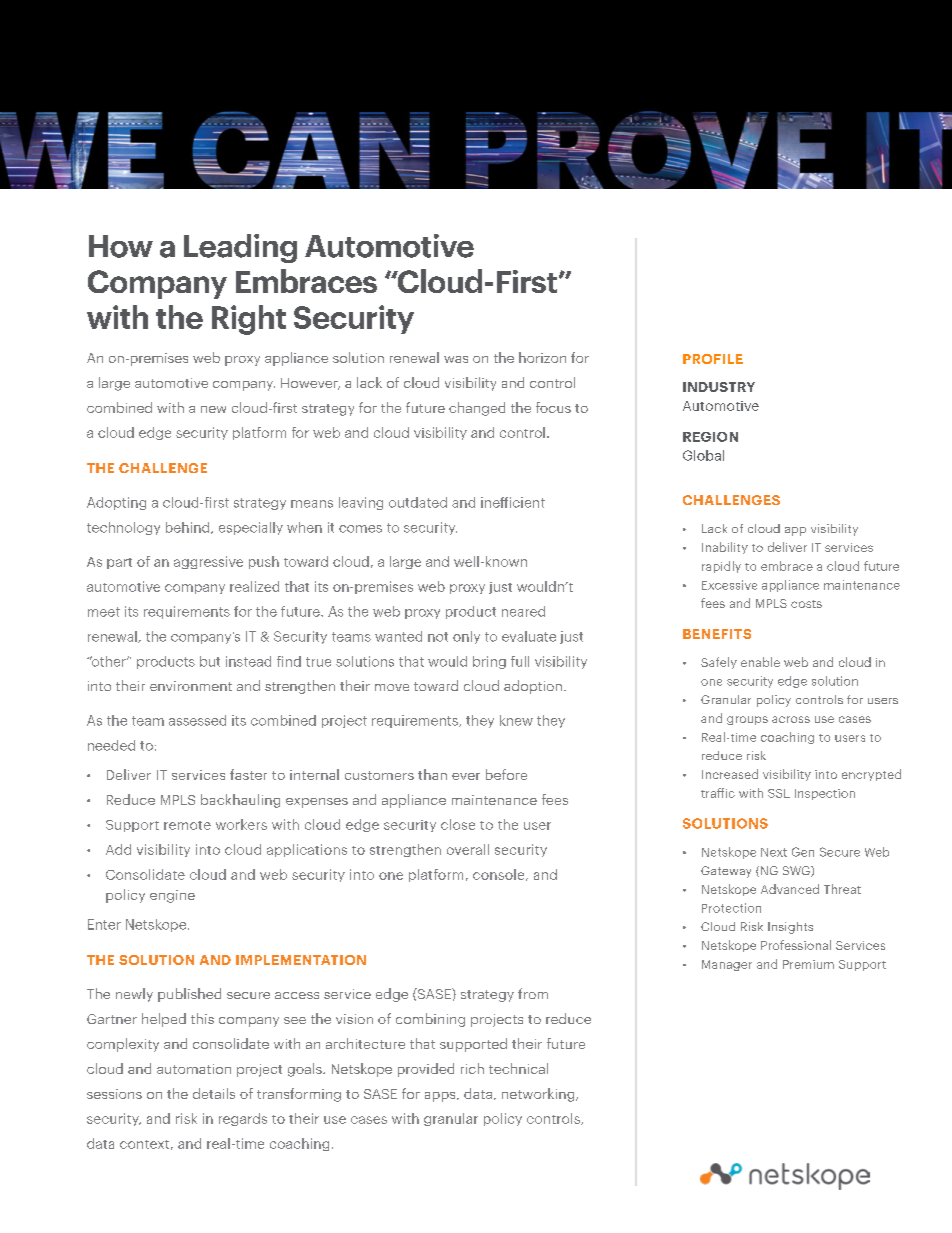 The image size is (952, 1233). Describe the element at coordinates (703, 455) in the image. I see `Global` at that location.
